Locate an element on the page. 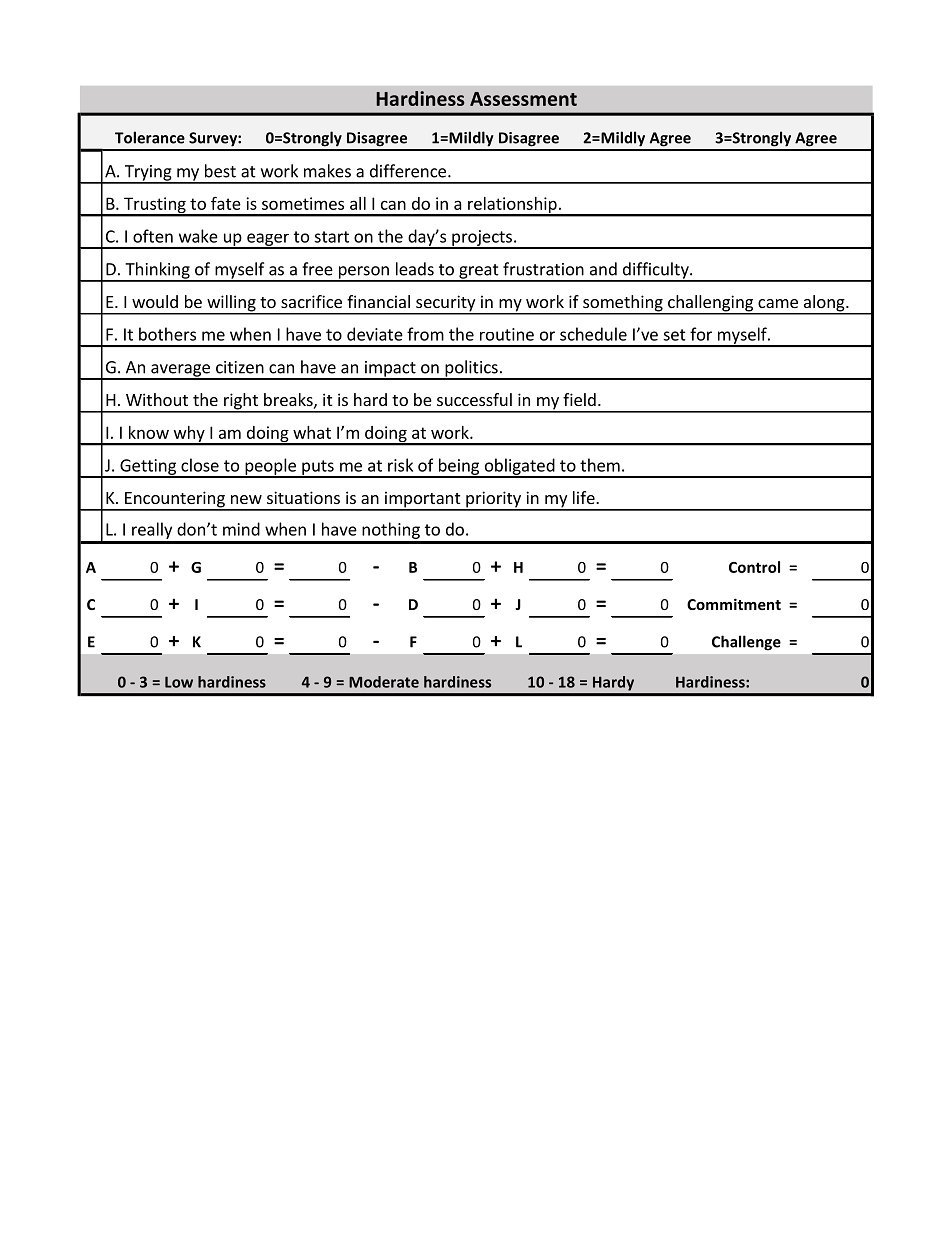  mind is located at coordinates (241, 529).
